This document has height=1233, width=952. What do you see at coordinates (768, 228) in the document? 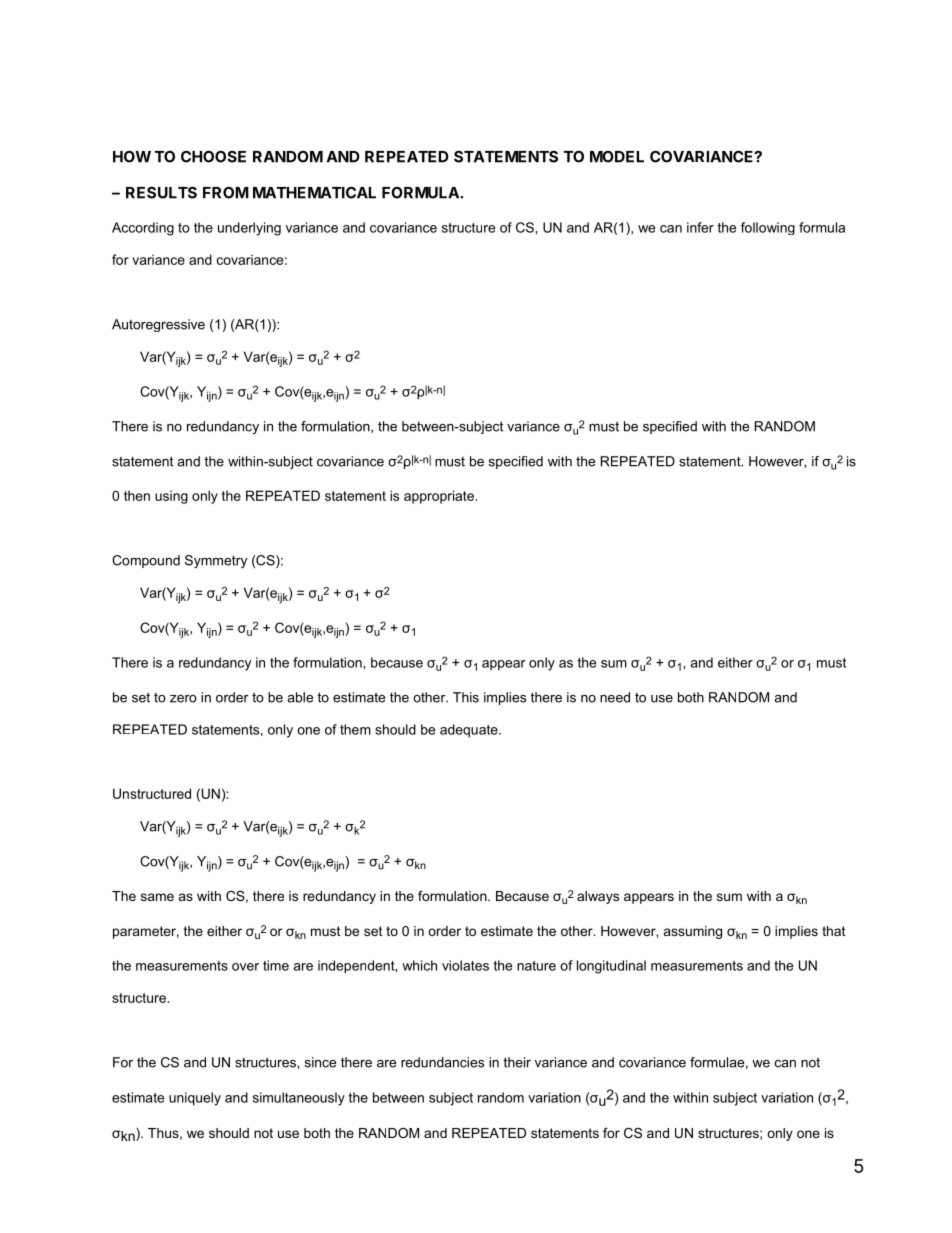
I see `following` at bounding box center [768, 228].
